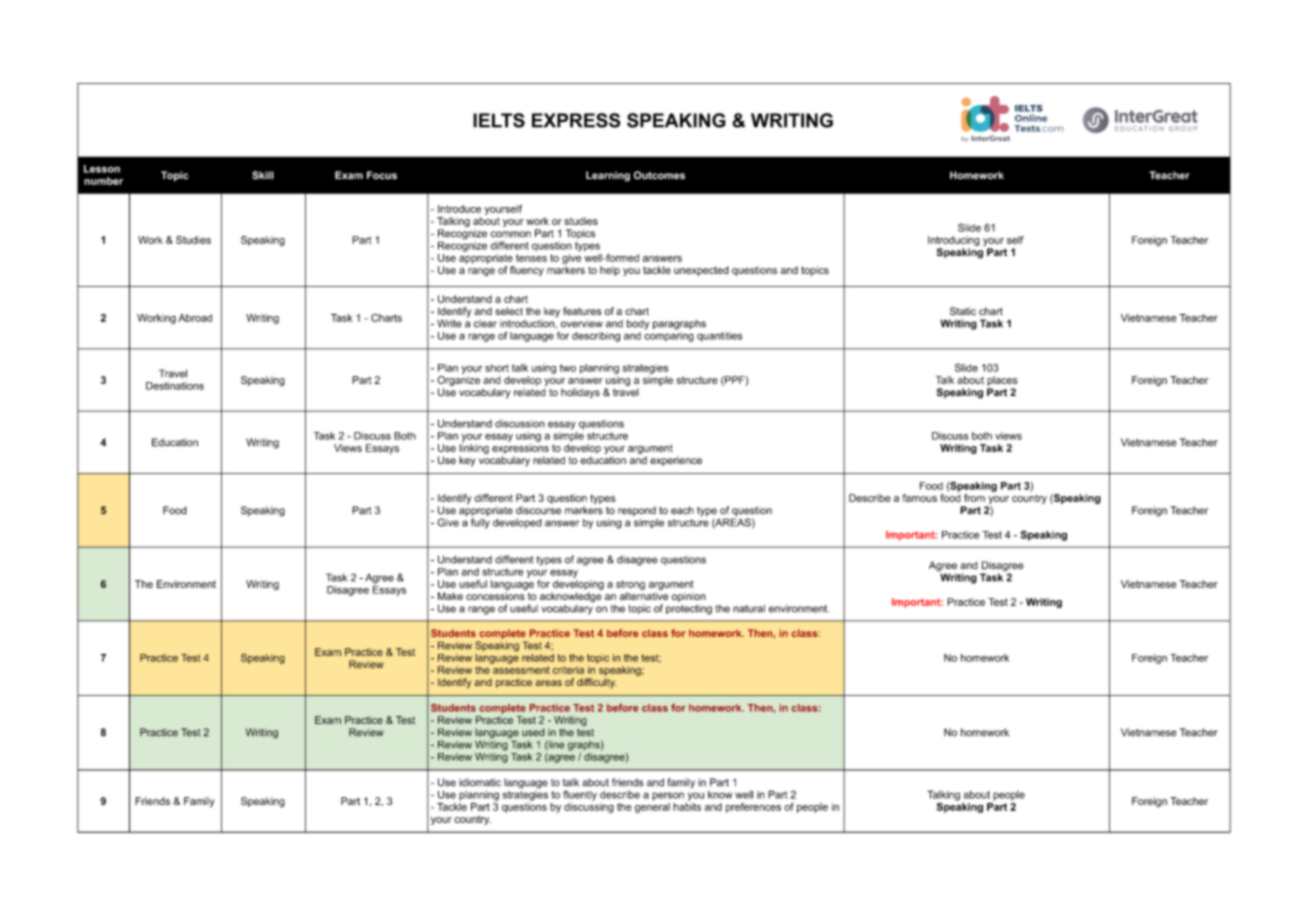 Image resolution: width=1308 pixels, height=924 pixels. I want to click on Outcomes, so click(659, 175).
